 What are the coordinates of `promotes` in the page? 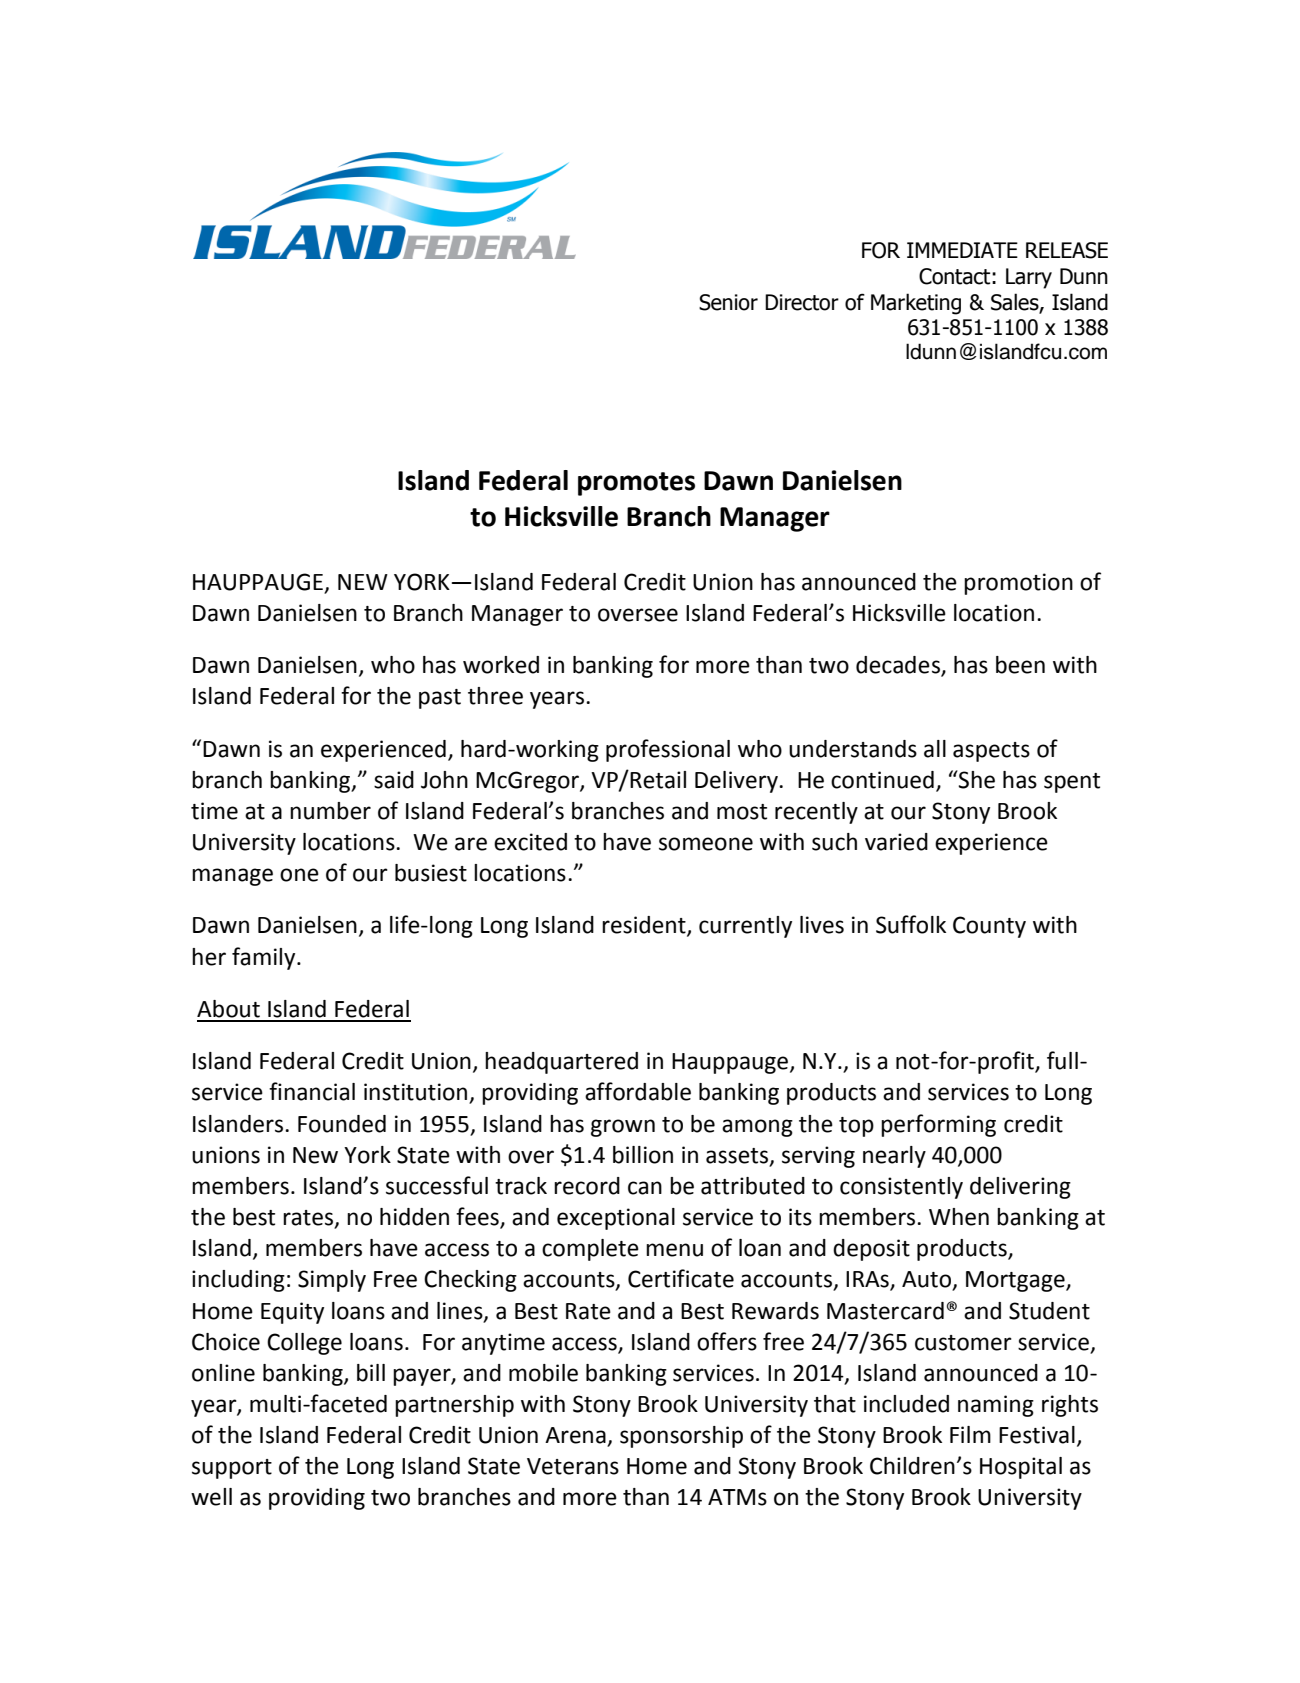 It's located at (636, 484).
